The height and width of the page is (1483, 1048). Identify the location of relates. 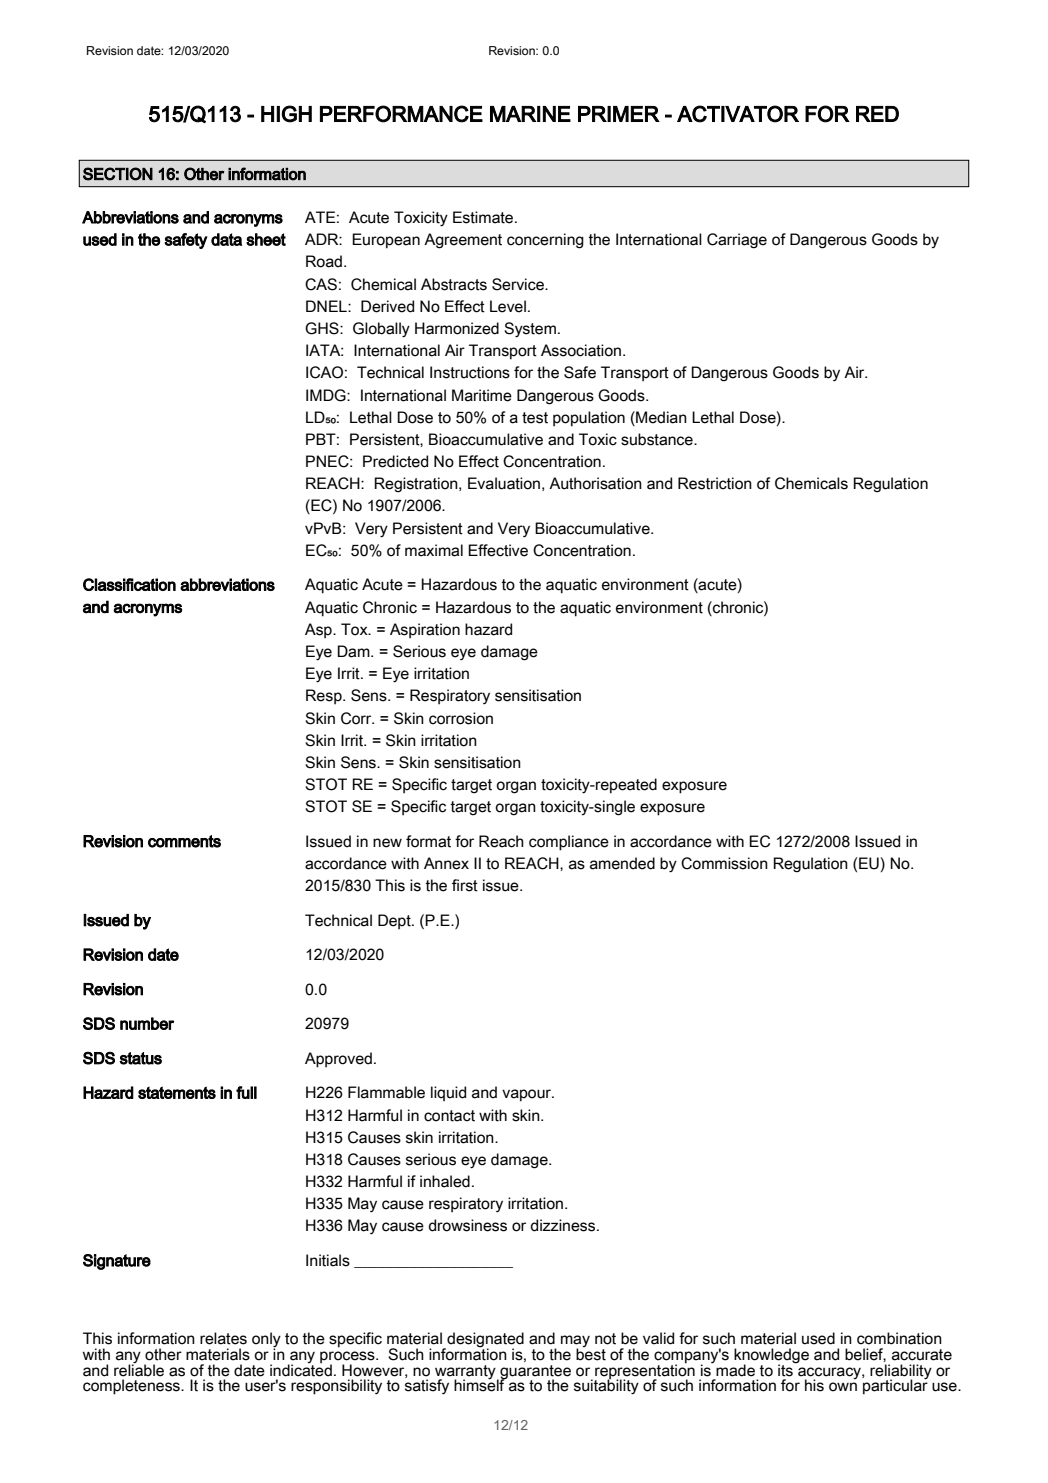
(223, 1338).
